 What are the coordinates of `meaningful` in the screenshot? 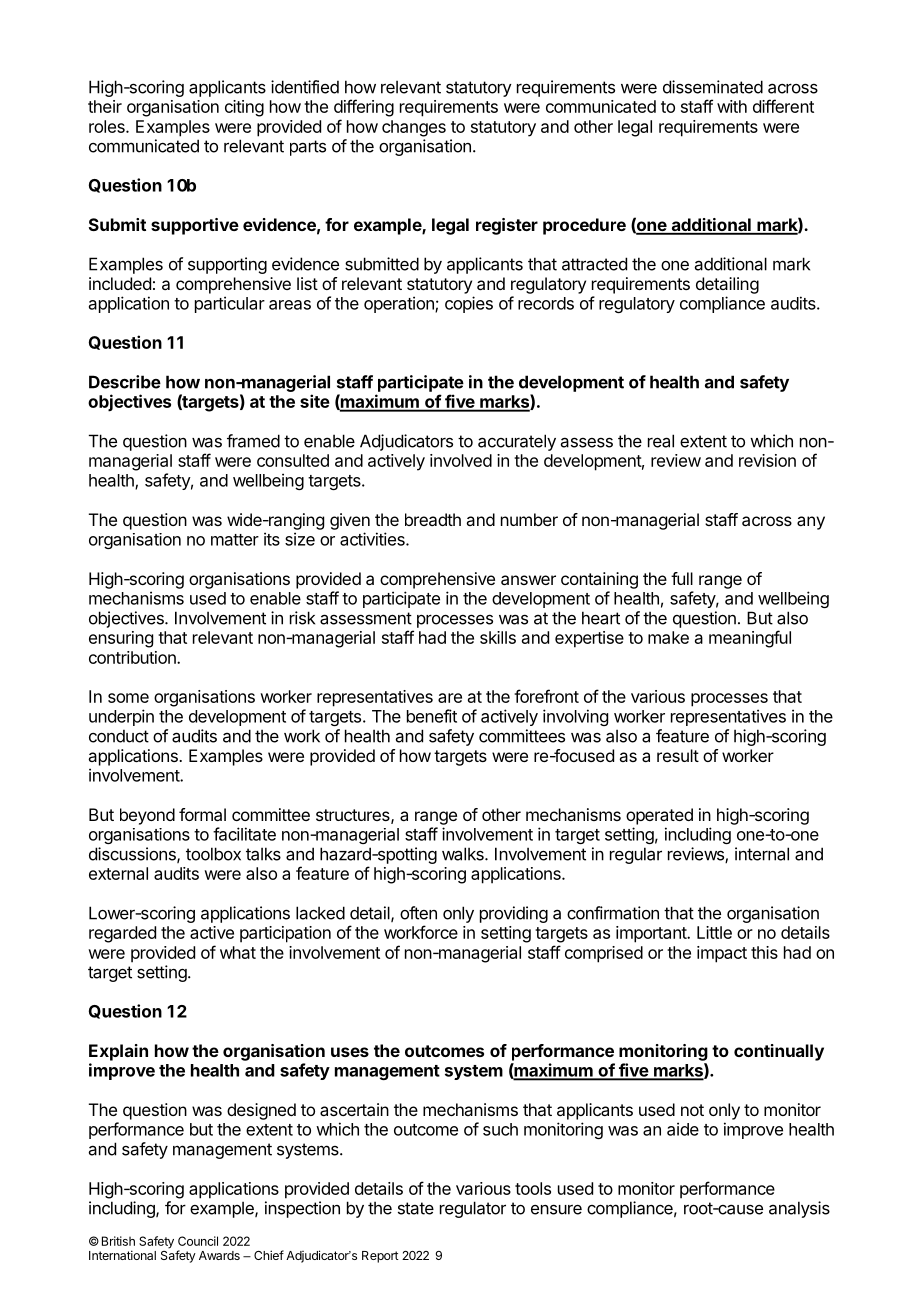 It's located at (750, 639).
